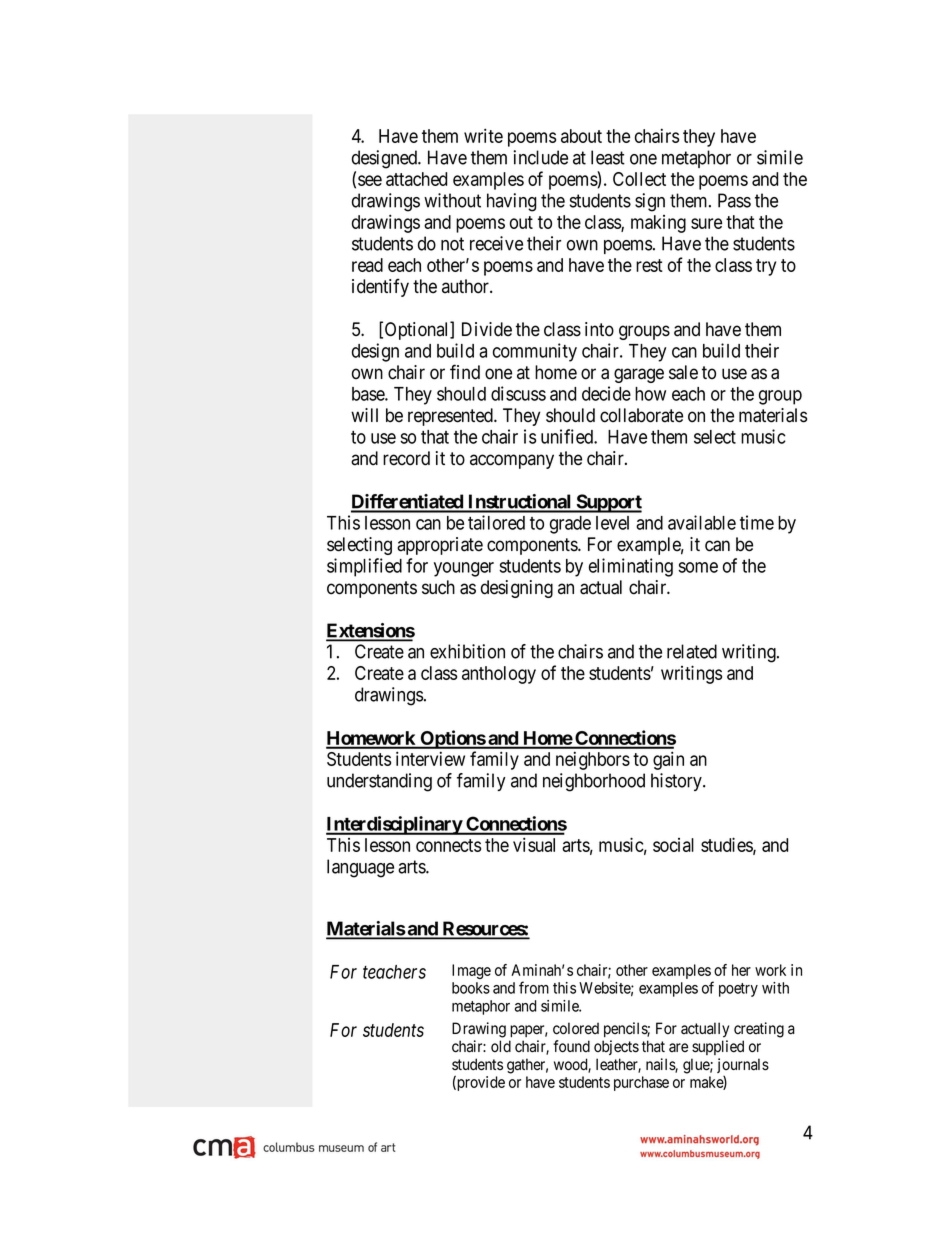 This page has width=952, height=1233. I want to click on some, so click(698, 567).
